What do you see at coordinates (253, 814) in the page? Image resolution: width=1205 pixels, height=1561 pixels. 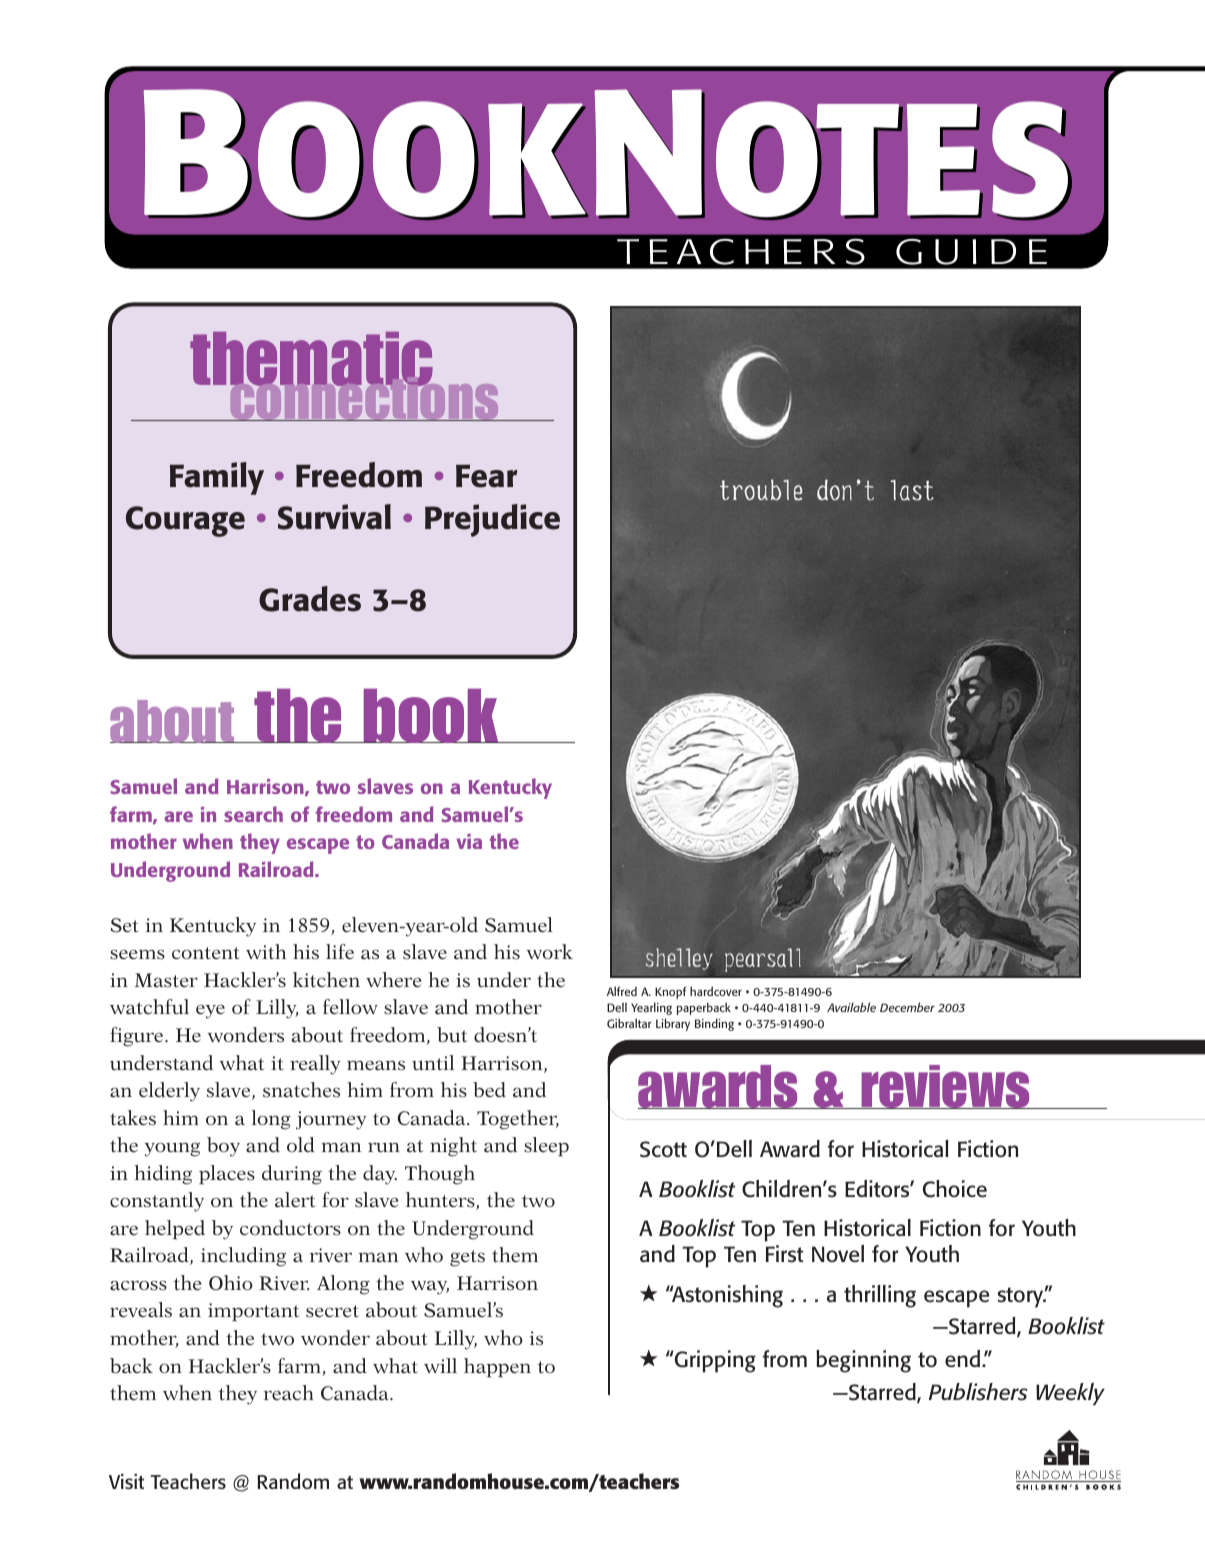 I see `search` at bounding box center [253, 814].
